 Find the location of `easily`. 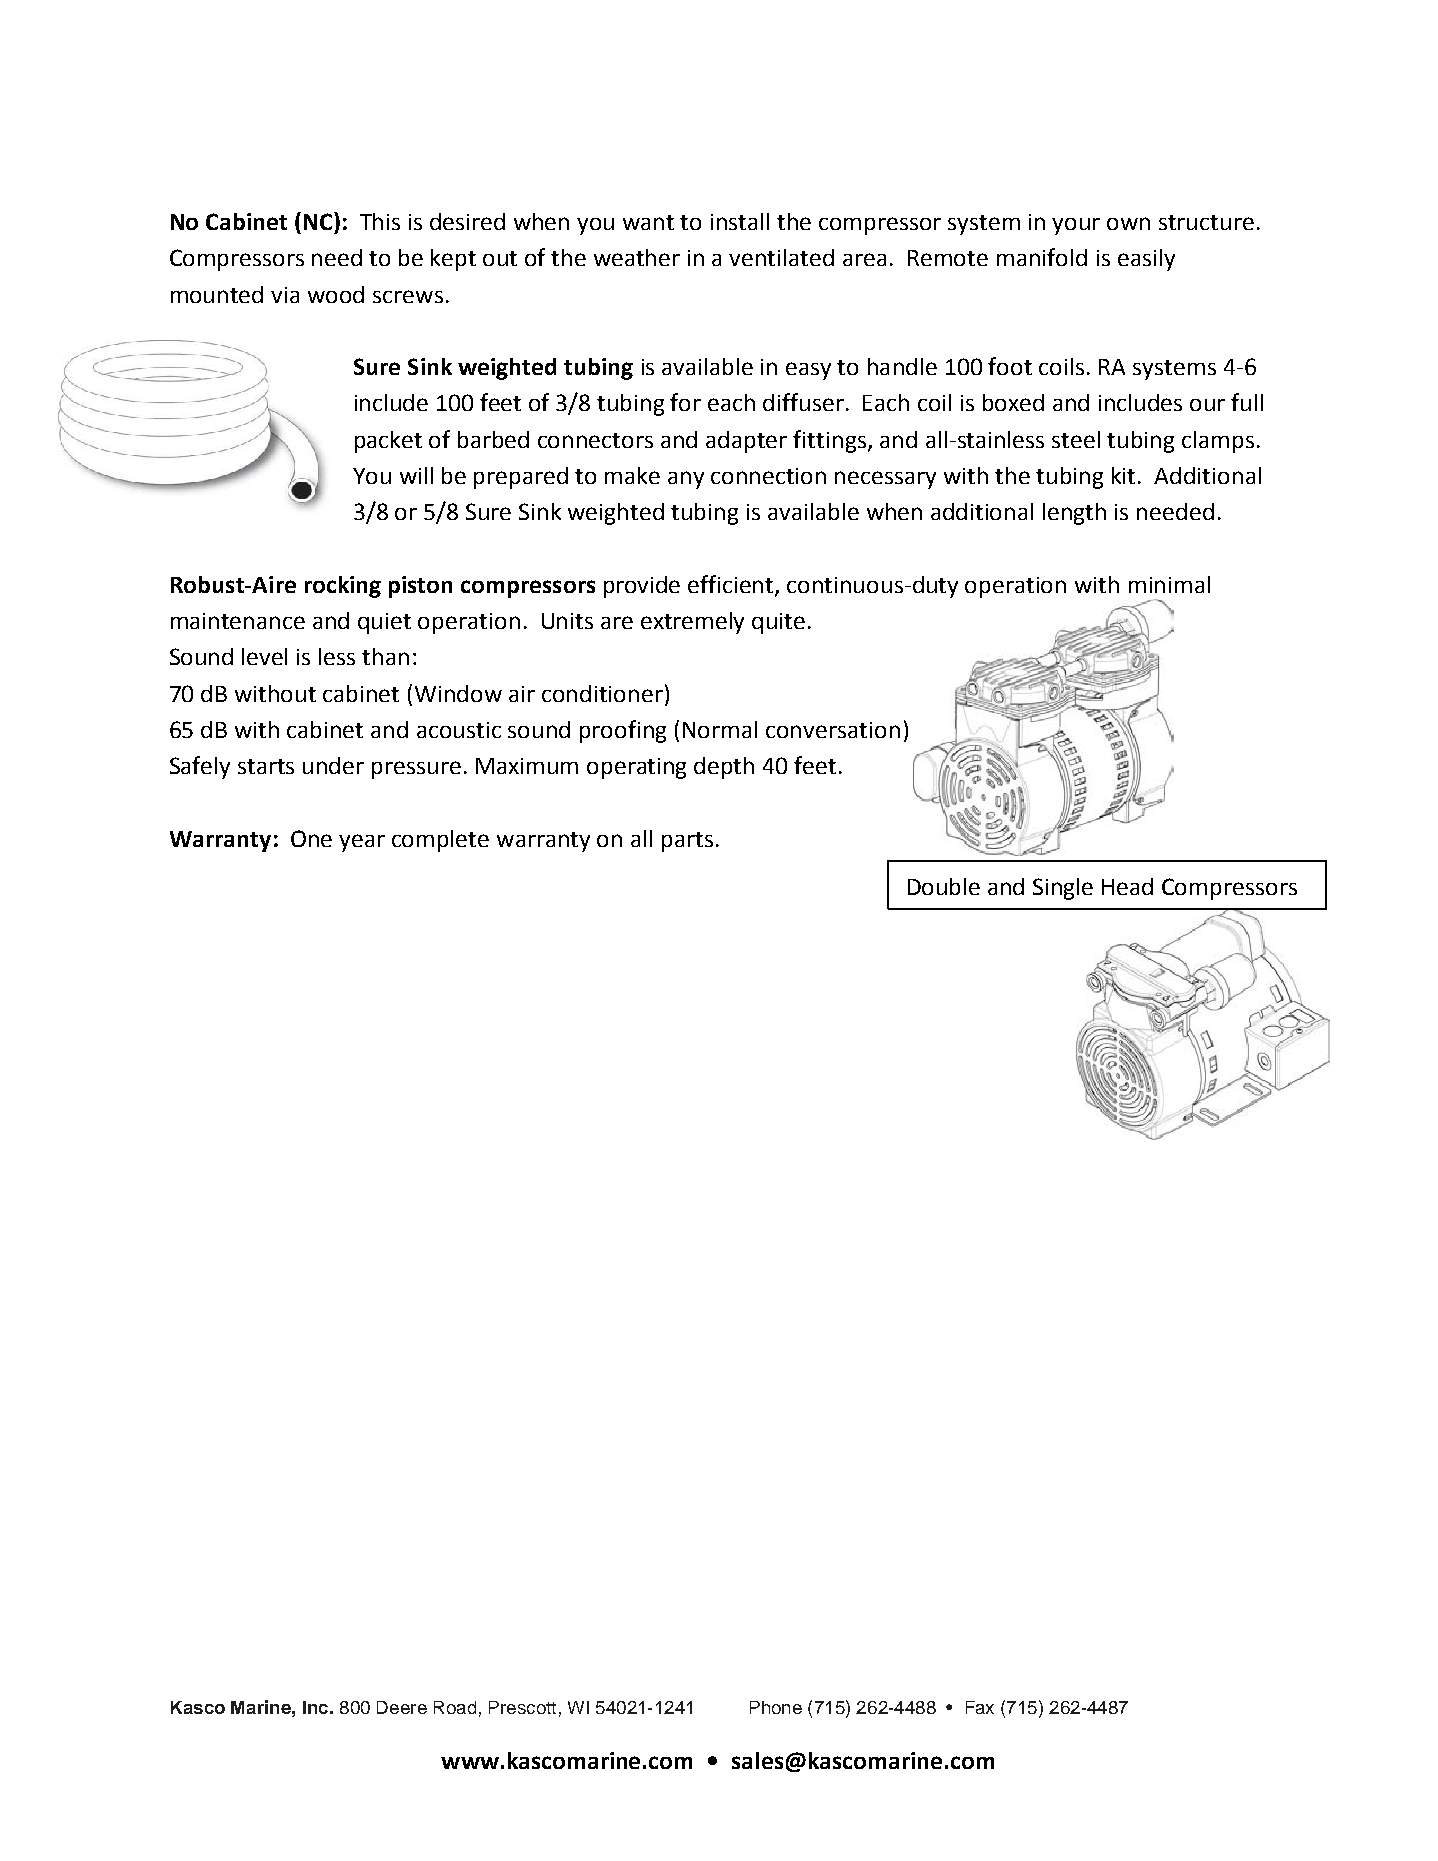

easily is located at coordinates (1146, 260).
